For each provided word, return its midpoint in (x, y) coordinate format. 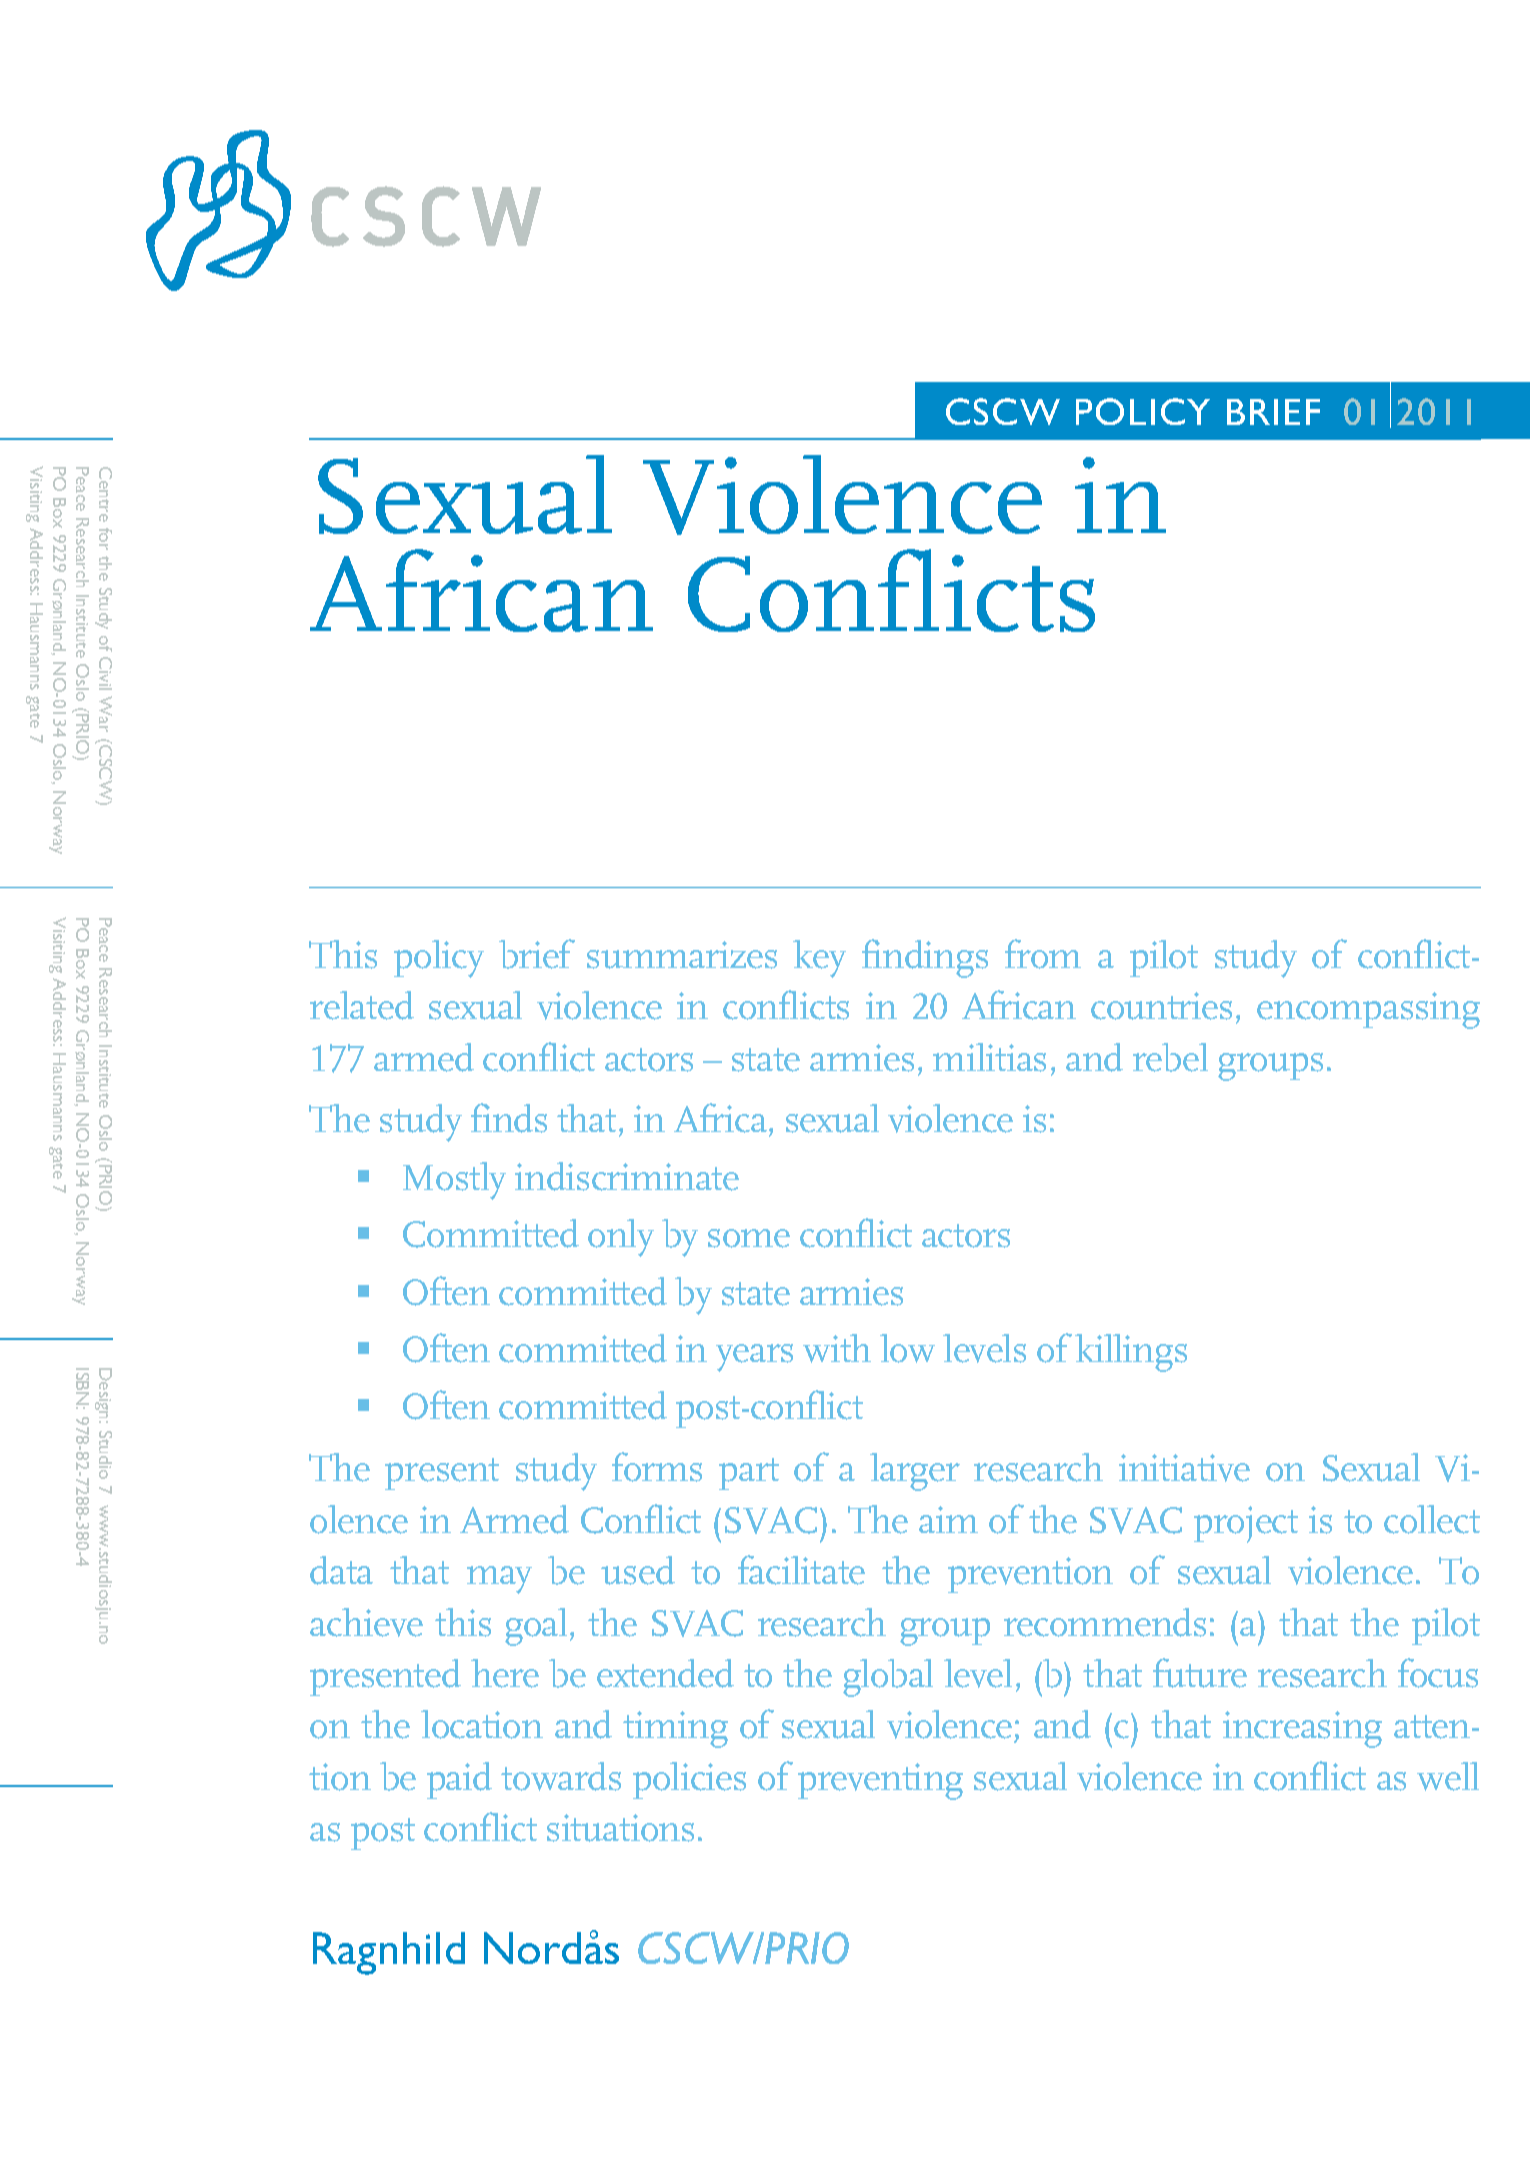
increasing (1302, 1729)
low (907, 1348)
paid (459, 1780)
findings (925, 958)
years (754, 1358)
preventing (880, 1781)
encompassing (1368, 1010)
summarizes (682, 955)
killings (1131, 1353)
